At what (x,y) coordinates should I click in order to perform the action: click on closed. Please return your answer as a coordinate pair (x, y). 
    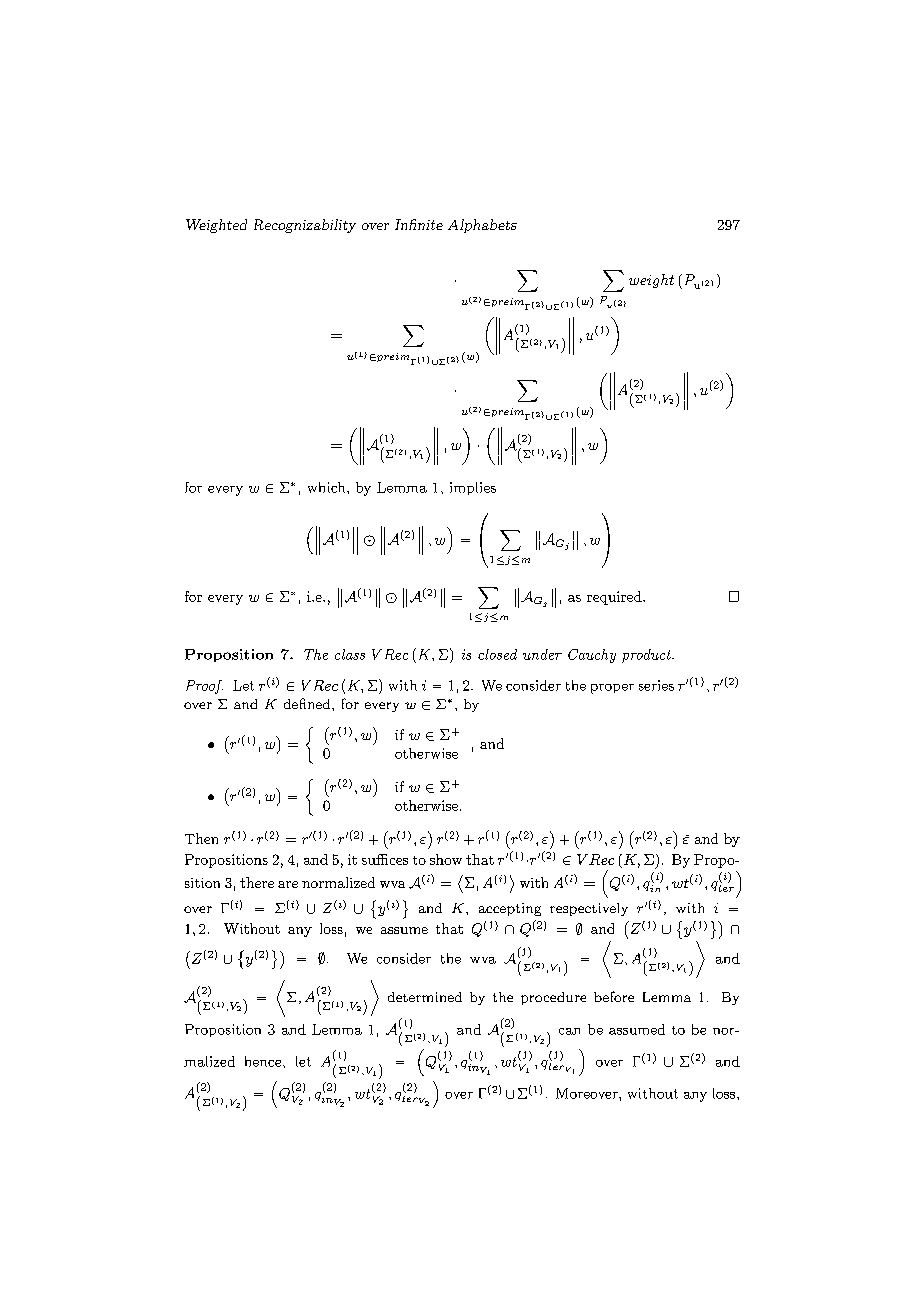
    Looking at the image, I should click on (497, 654).
